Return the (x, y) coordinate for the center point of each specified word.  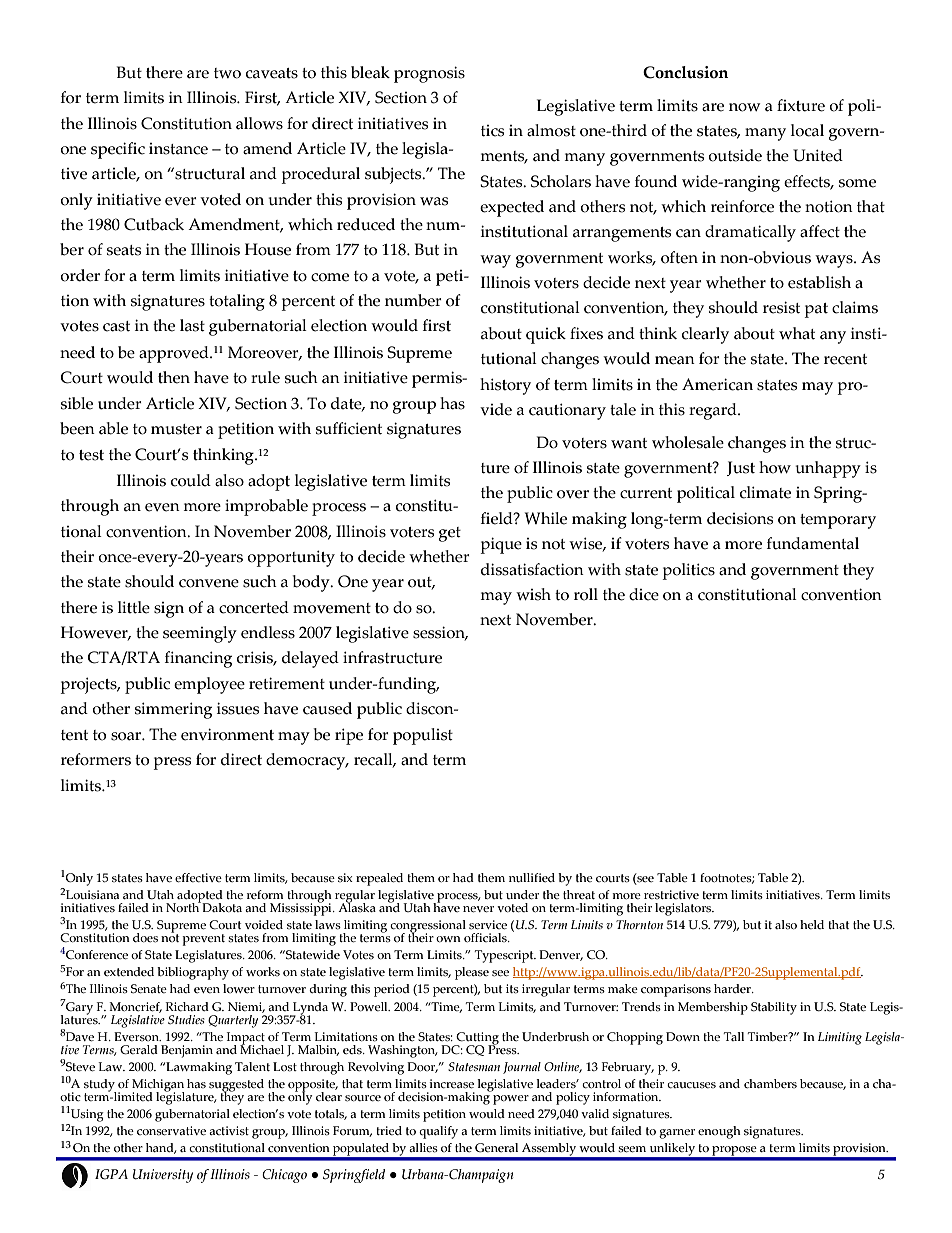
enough (719, 1132)
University (163, 1176)
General (496, 1147)
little (134, 607)
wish (533, 594)
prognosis (429, 74)
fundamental (813, 543)
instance (178, 149)
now (744, 107)
